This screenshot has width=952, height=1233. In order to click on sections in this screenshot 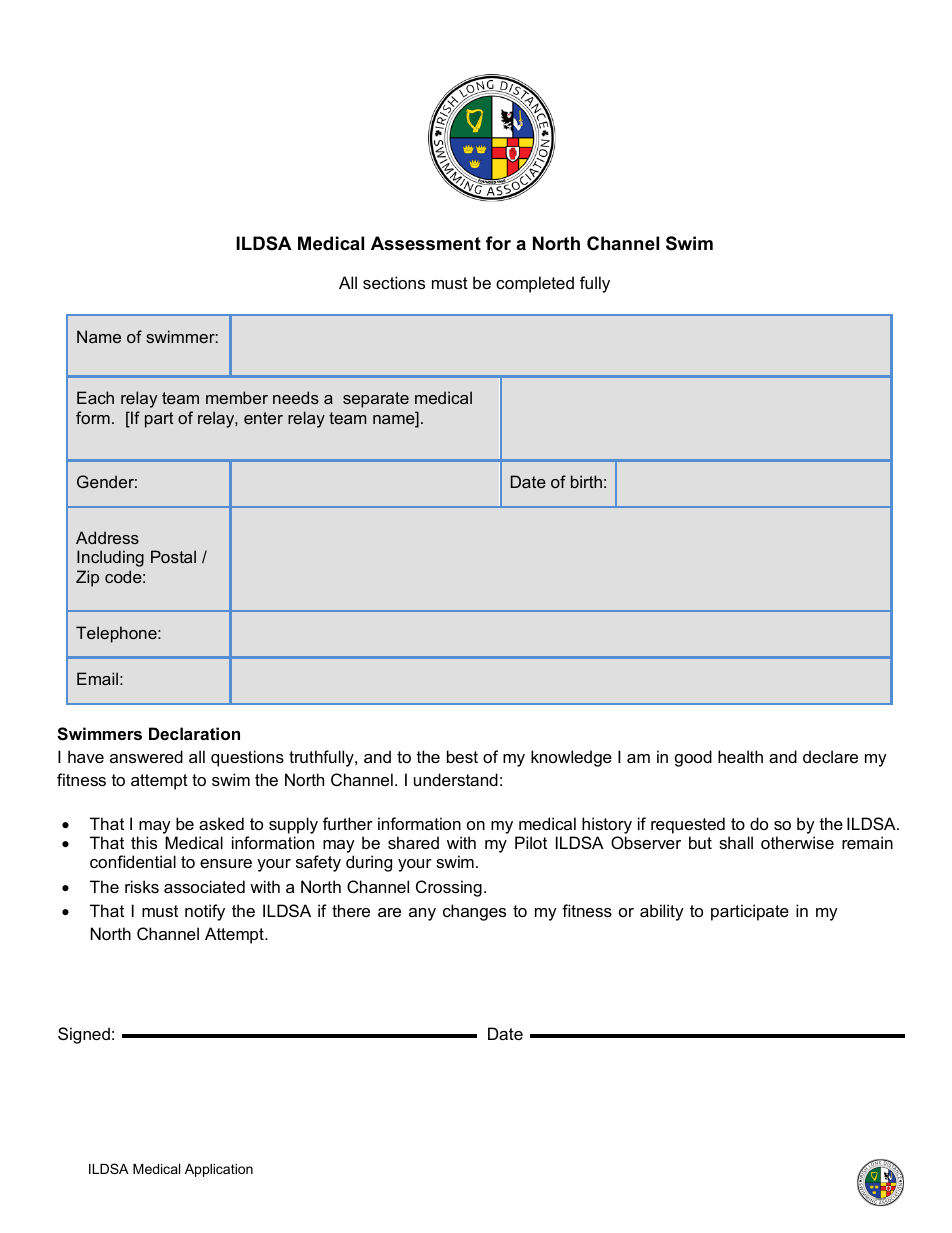, I will do `click(394, 282)`.
